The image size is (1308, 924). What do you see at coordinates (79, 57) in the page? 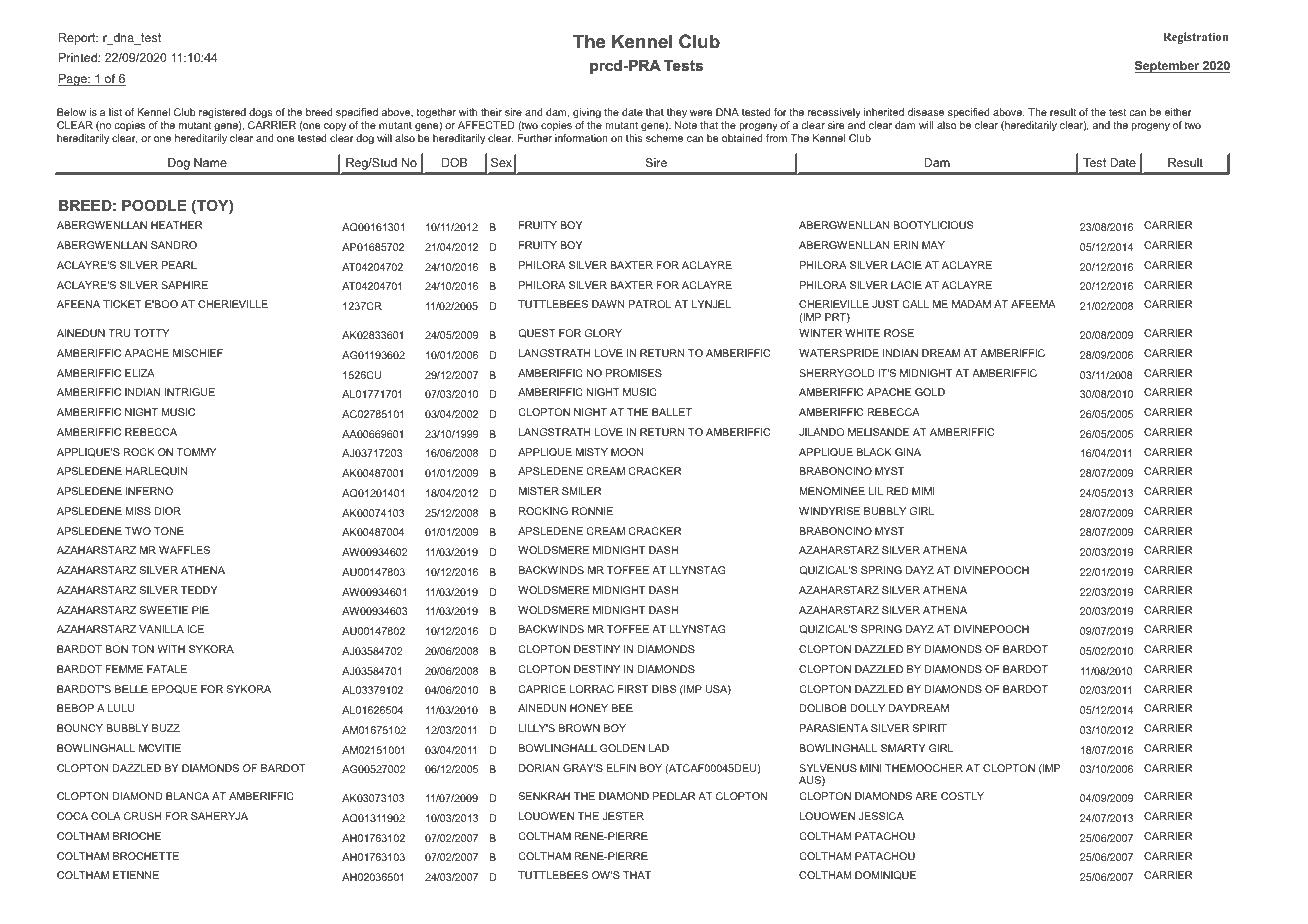
I see `Printed` at bounding box center [79, 57].
